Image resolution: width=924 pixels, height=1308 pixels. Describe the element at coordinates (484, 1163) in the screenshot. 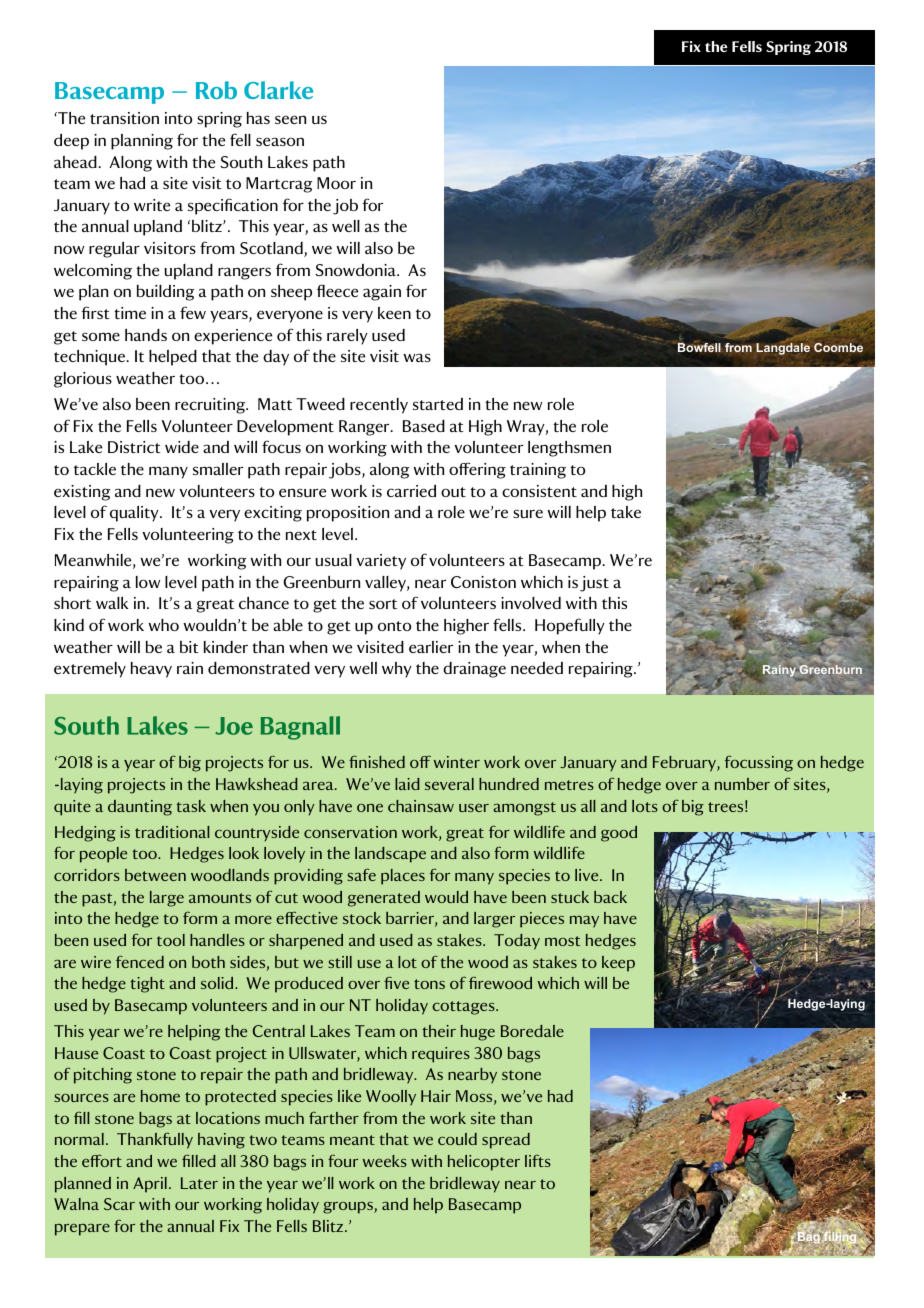

I see `helicopter` at that location.
